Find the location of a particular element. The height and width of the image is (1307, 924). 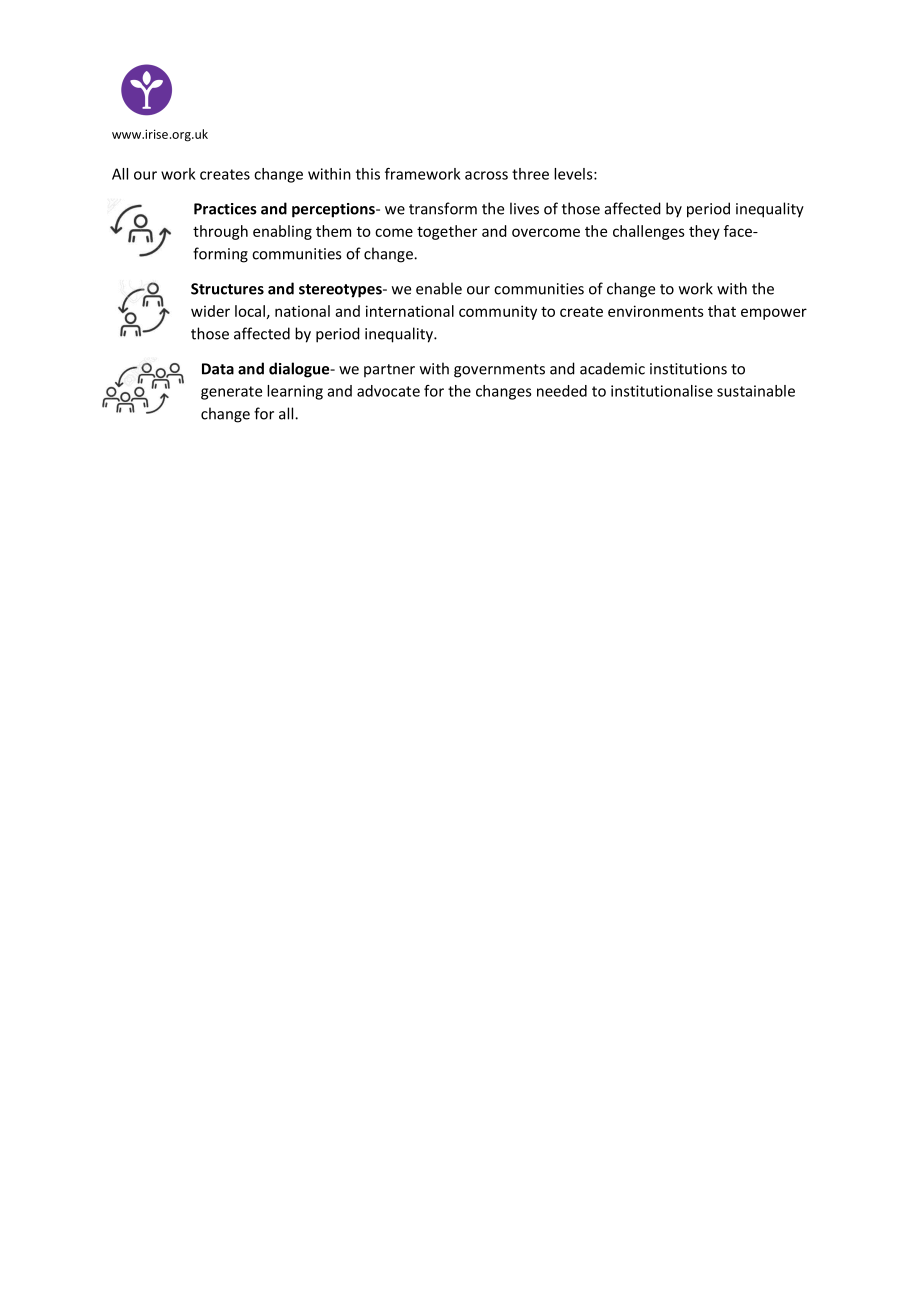

Data is located at coordinates (218, 369).
